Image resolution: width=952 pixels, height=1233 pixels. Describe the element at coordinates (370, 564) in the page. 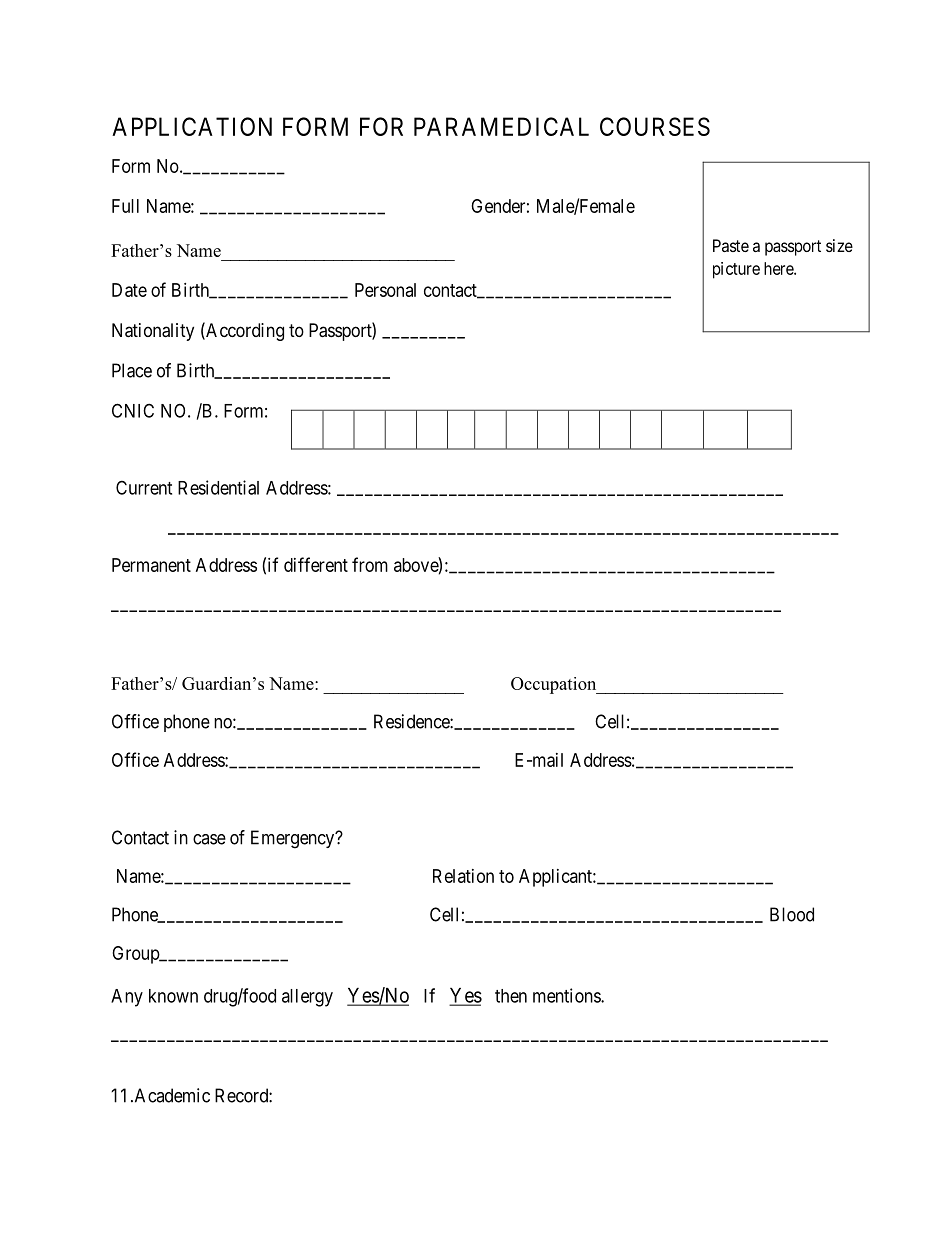

I see `from` at that location.
